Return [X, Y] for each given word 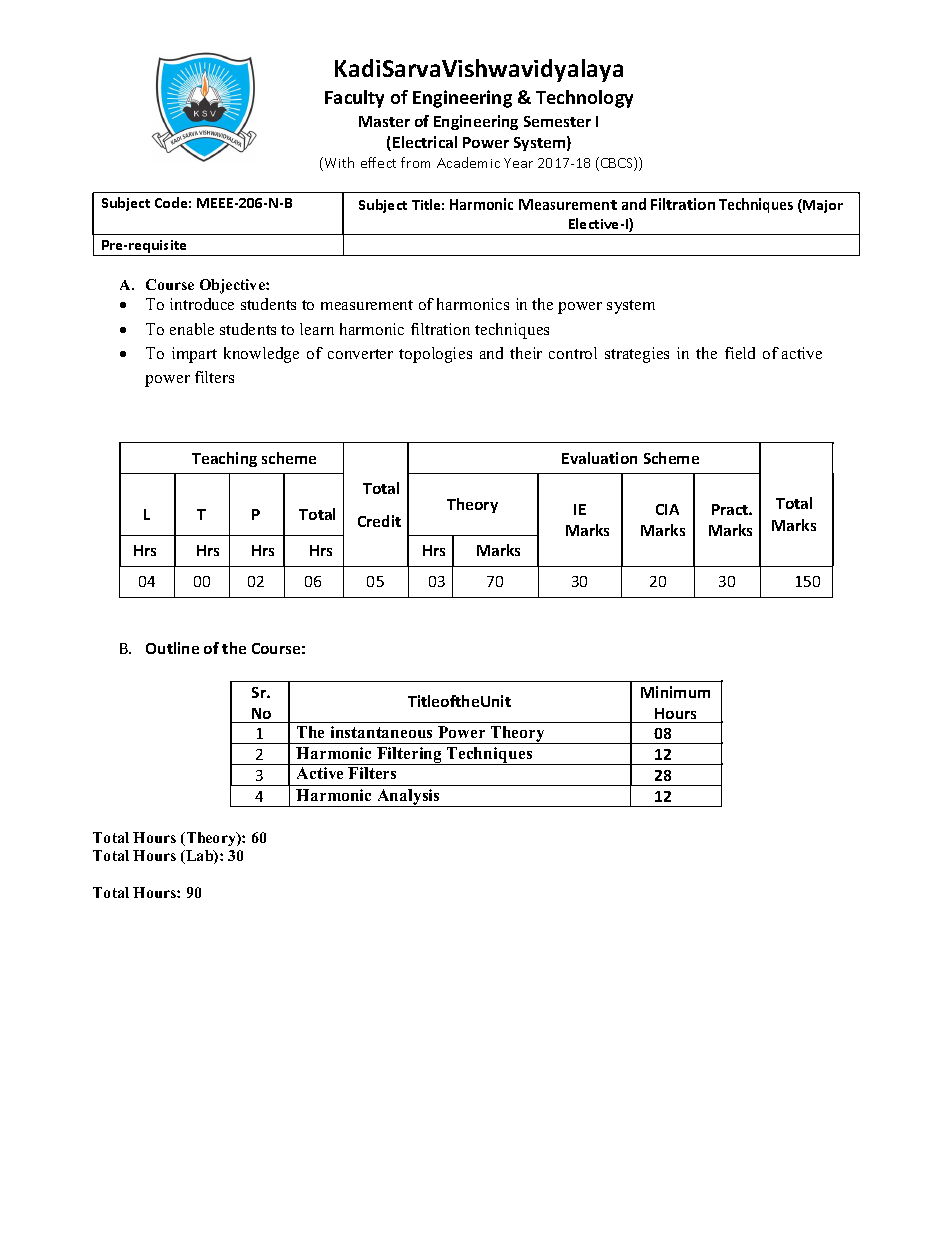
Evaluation [599, 458]
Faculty [354, 99]
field [740, 353]
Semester [557, 121]
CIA [667, 509]
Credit [379, 521]
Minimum [675, 692]
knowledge [261, 355]
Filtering [410, 756]
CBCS [616, 164]
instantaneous [381, 732]
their [526, 353]
